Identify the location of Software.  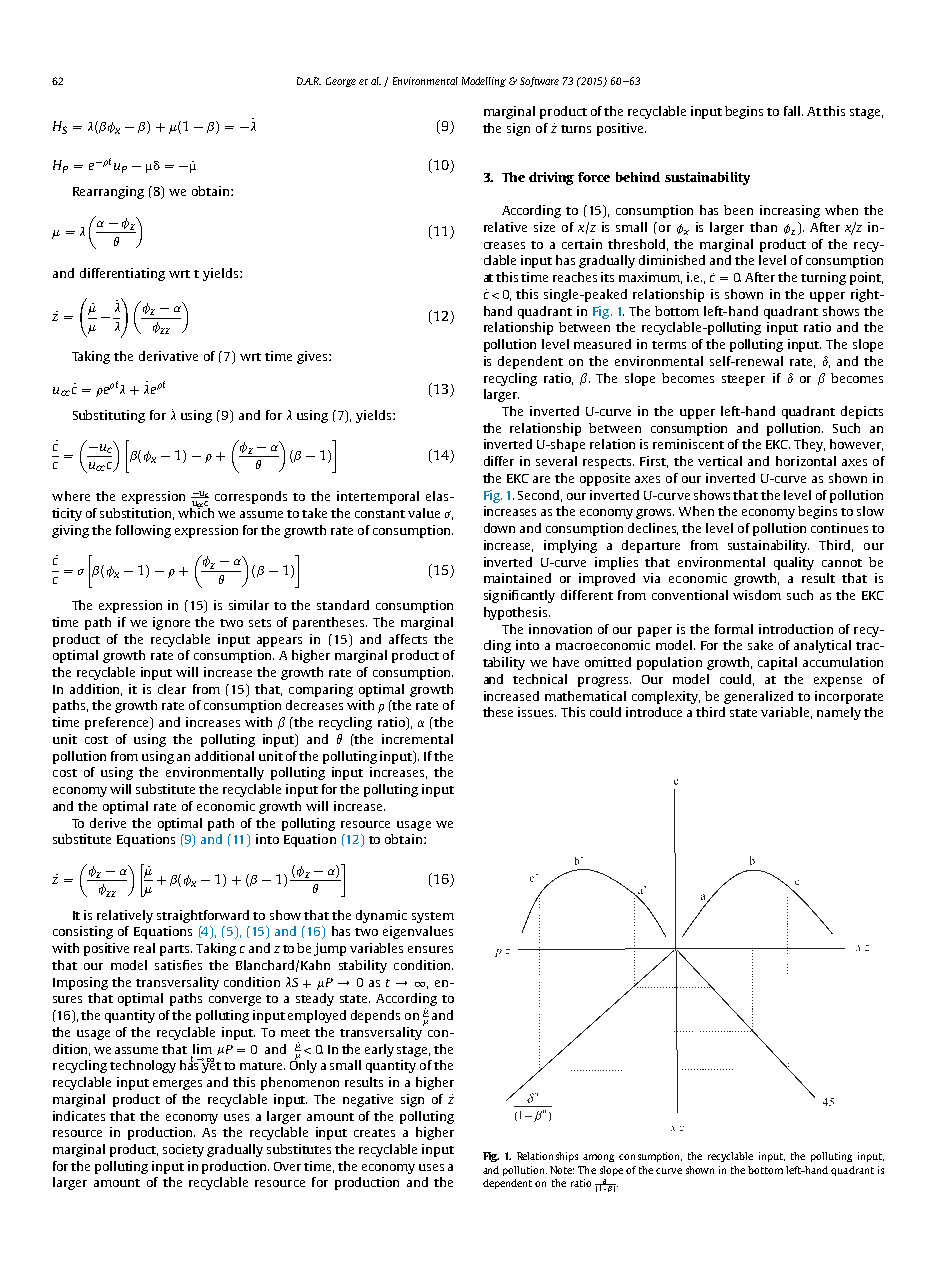
(539, 82).
